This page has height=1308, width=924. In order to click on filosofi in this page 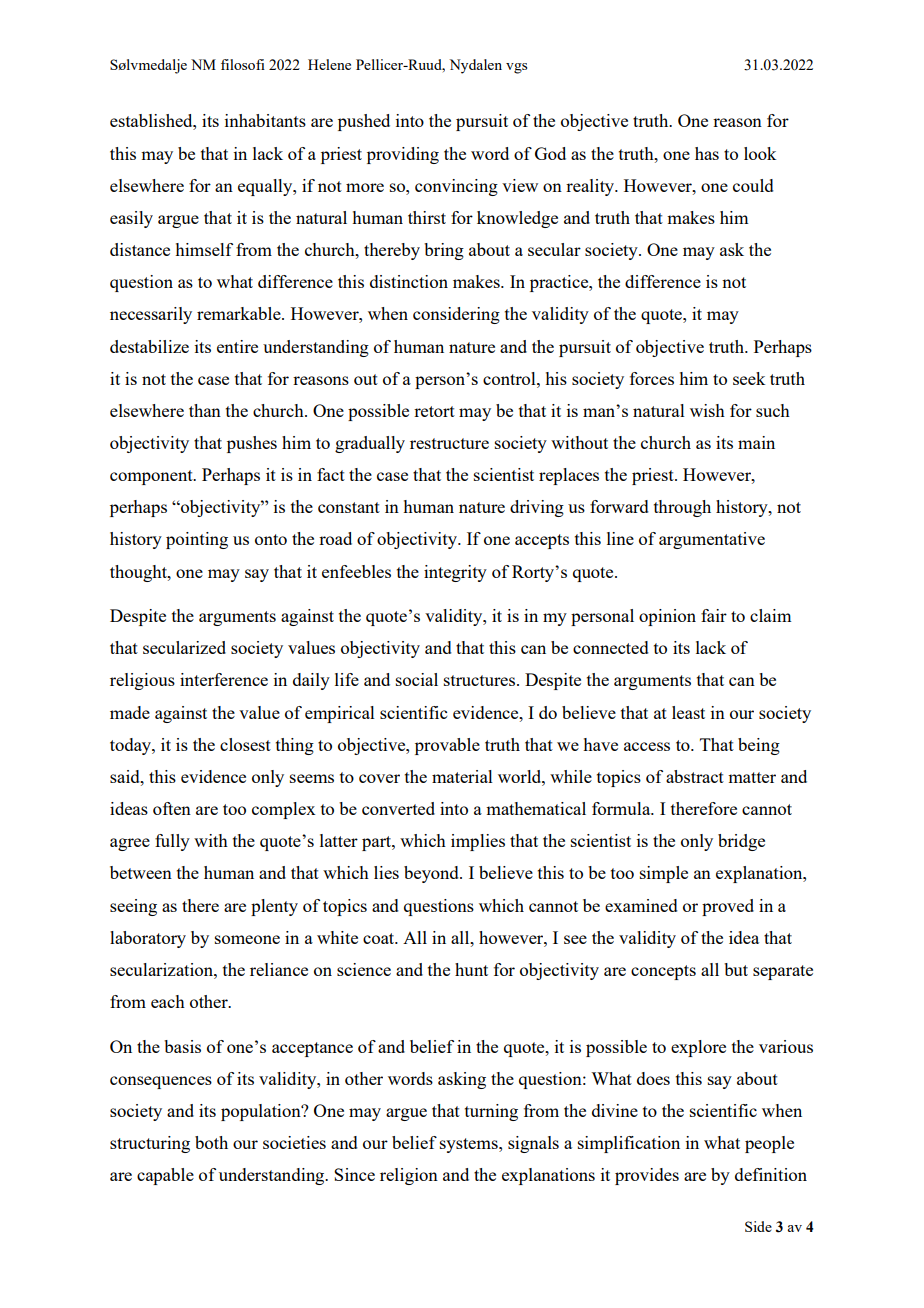, I will do `click(243, 64)`.
